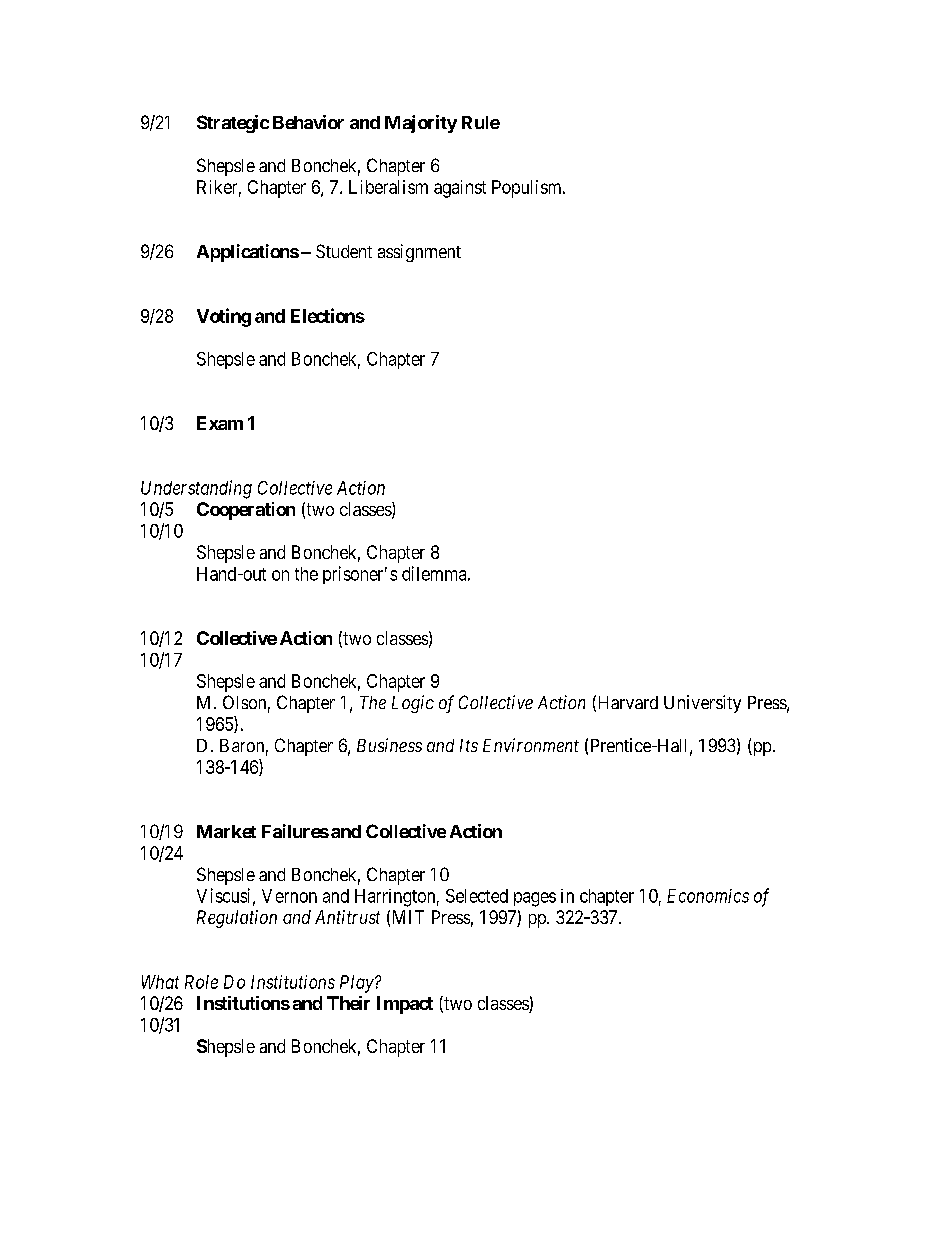 The height and width of the document is (1233, 952). Describe the element at coordinates (201, 982) in the document. I see `Role` at that location.
